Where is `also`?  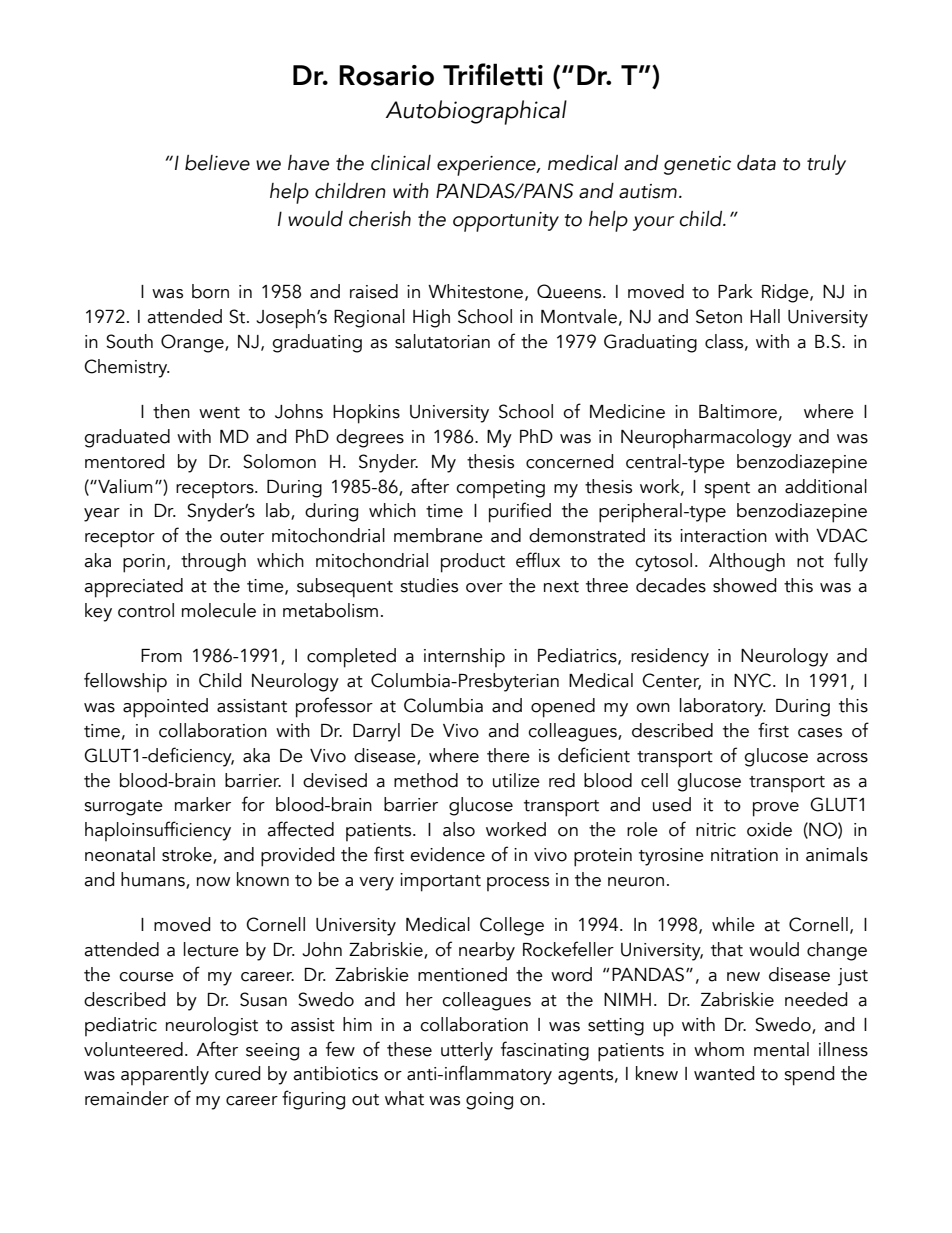 also is located at coordinates (459, 829).
